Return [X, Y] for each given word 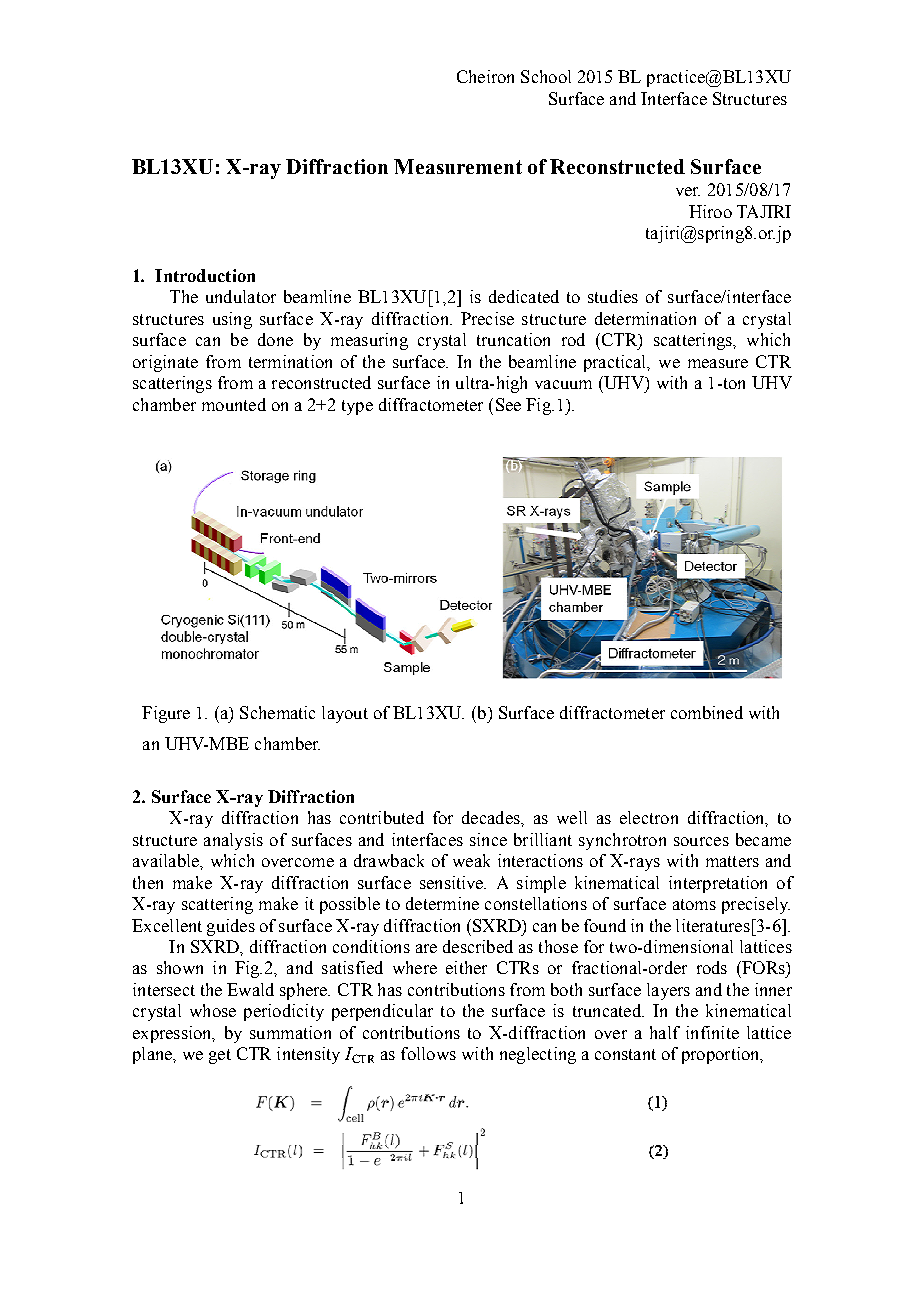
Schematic [277, 712]
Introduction [205, 275]
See [508, 404]
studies [613, 296]
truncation [513, 339]
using [232, 320]
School [546, 76]
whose [213, 1010]
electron [649, 817]
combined [707, 712]
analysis [233, 841]
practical [616, 363]
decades [492, 817]
